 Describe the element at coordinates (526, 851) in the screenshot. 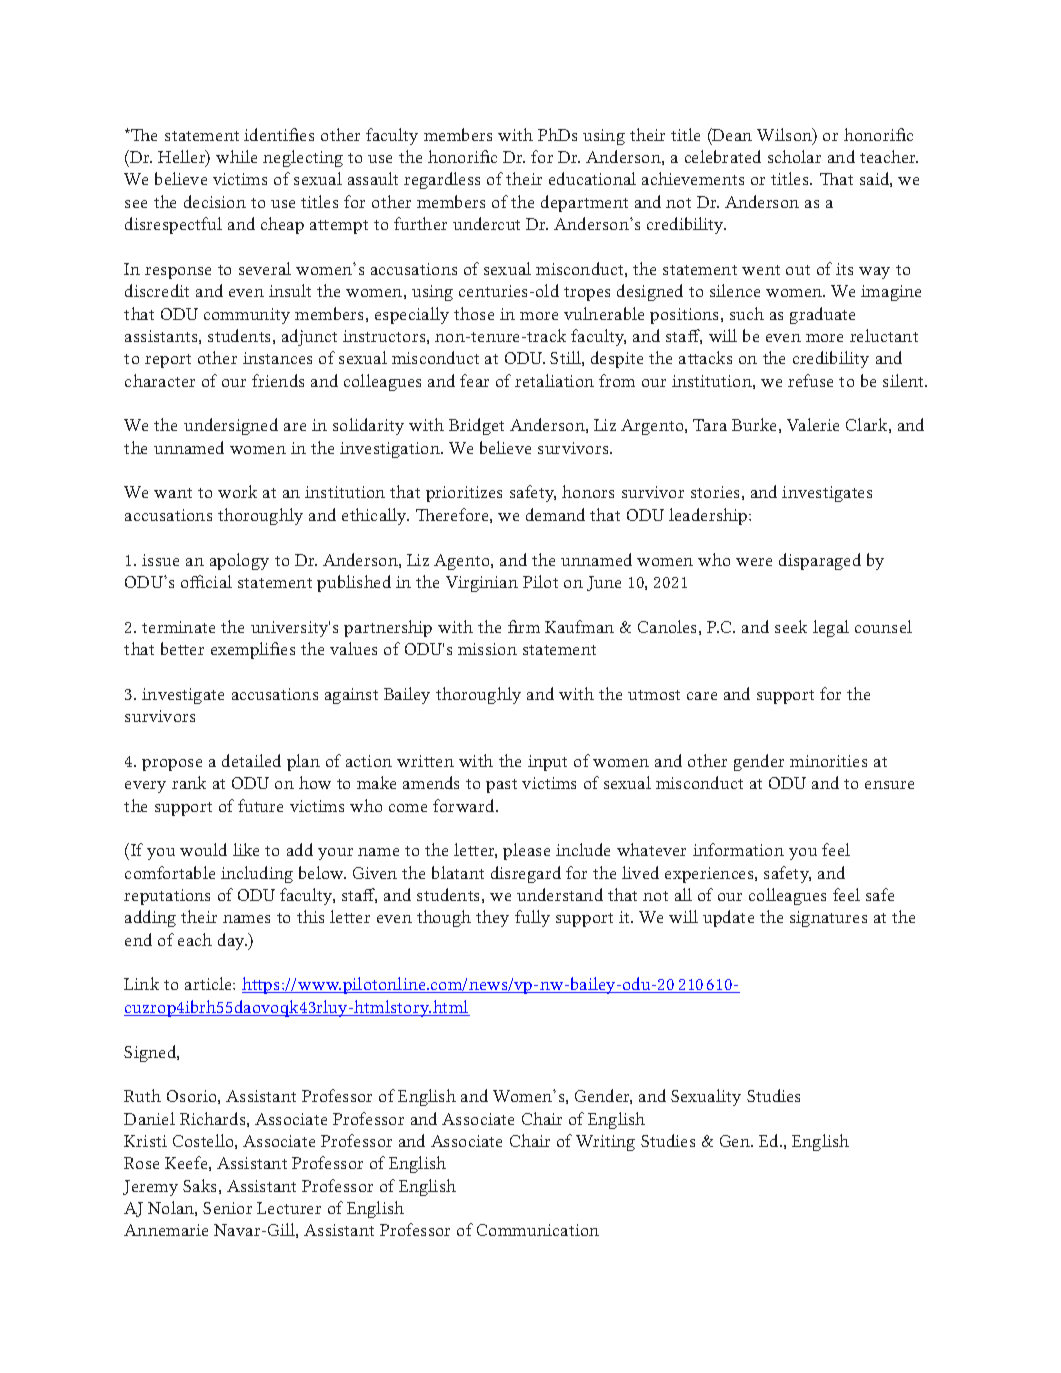

I see `please` at that location.
